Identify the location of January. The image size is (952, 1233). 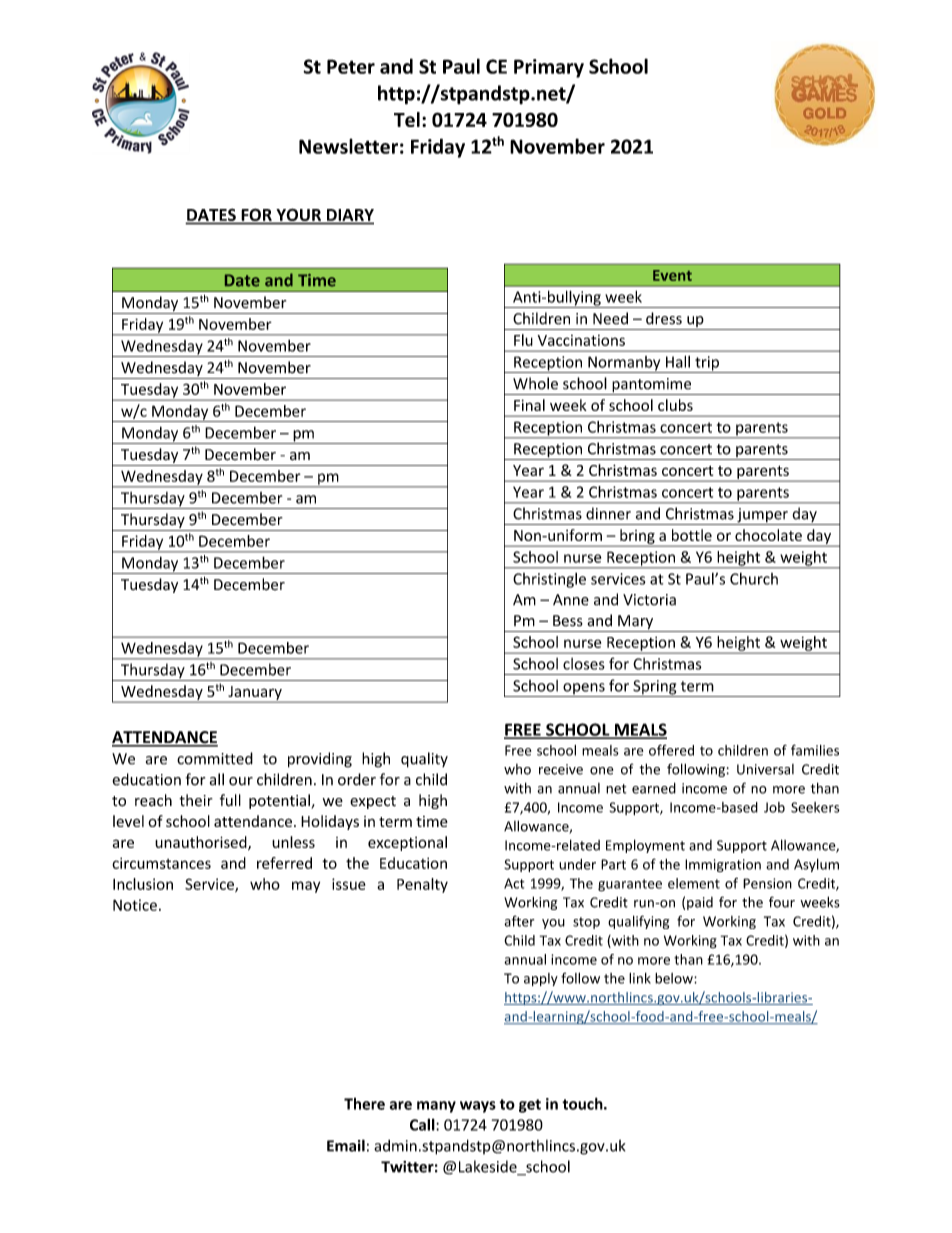
(255, 694).
